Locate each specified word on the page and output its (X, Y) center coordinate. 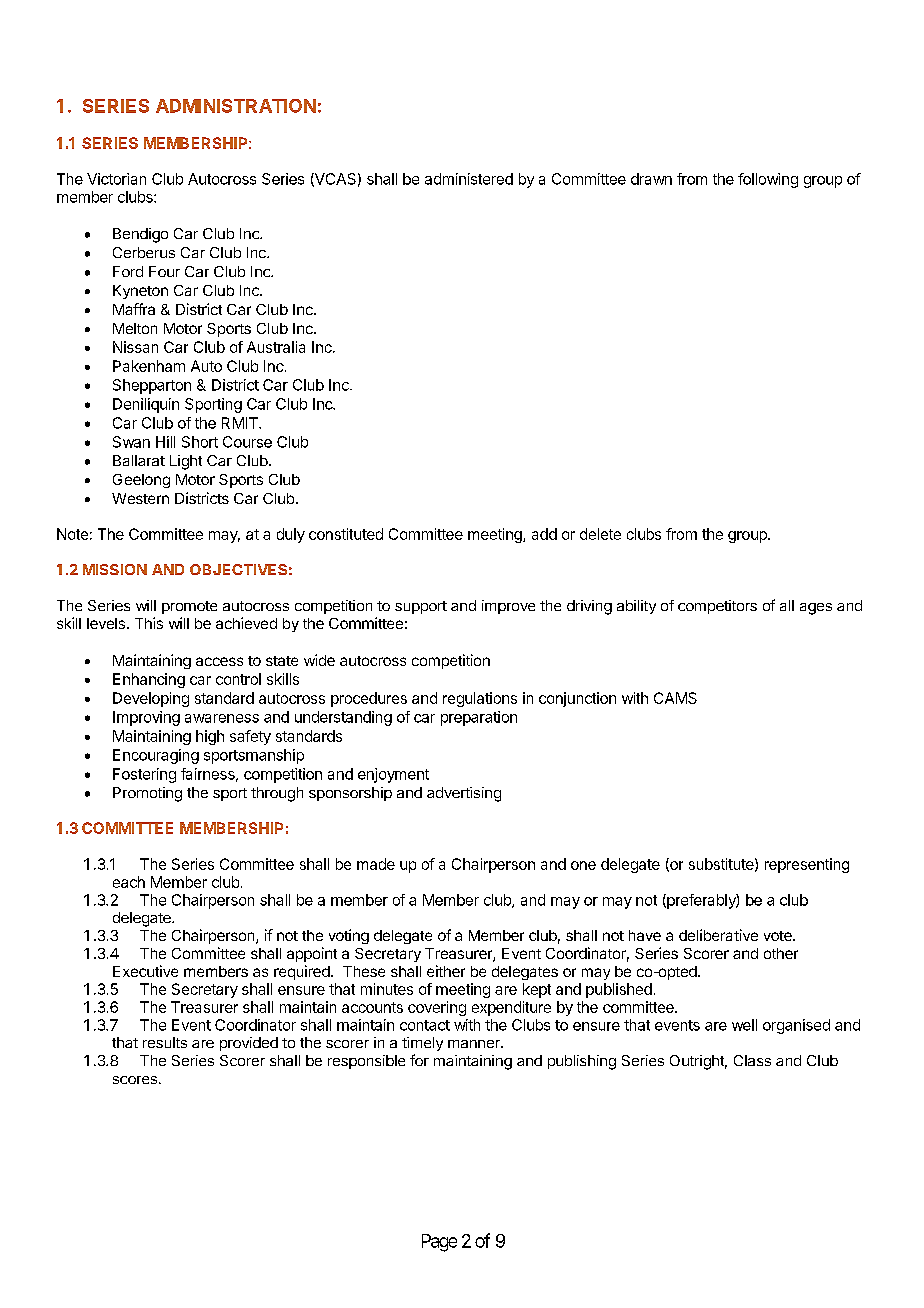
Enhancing (149, 680)
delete (600, 534)
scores (135, 1080)
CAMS (675, 698)
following (768, 180)
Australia (276, 347)
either (446, 971)
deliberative (718, 935)
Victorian (116, 179)
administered (469, 179)
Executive (145, 971)
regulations (480, 699)
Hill (165, 442)
